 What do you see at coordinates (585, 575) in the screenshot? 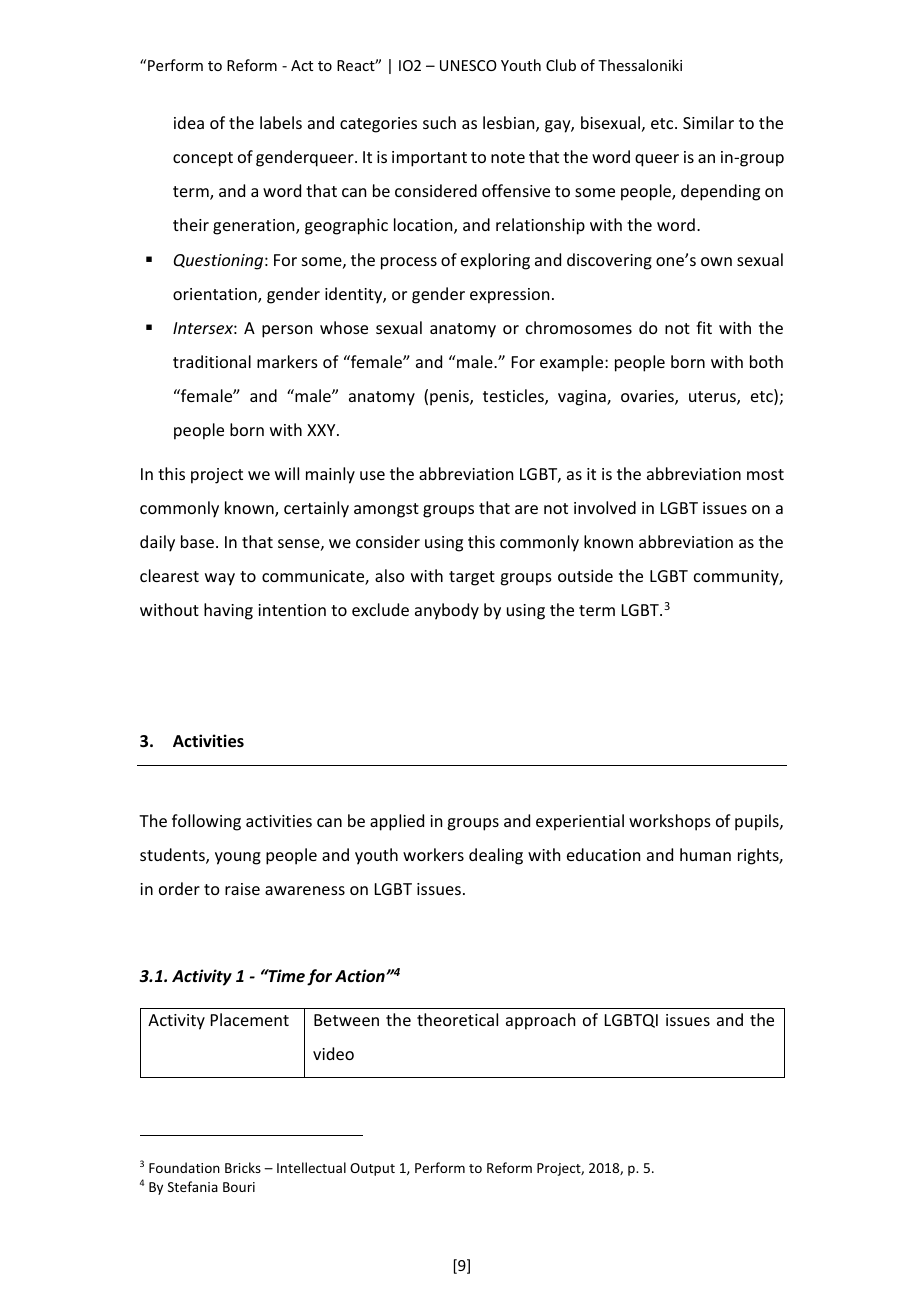
I see `outside` at bounding box center [585, 575].
